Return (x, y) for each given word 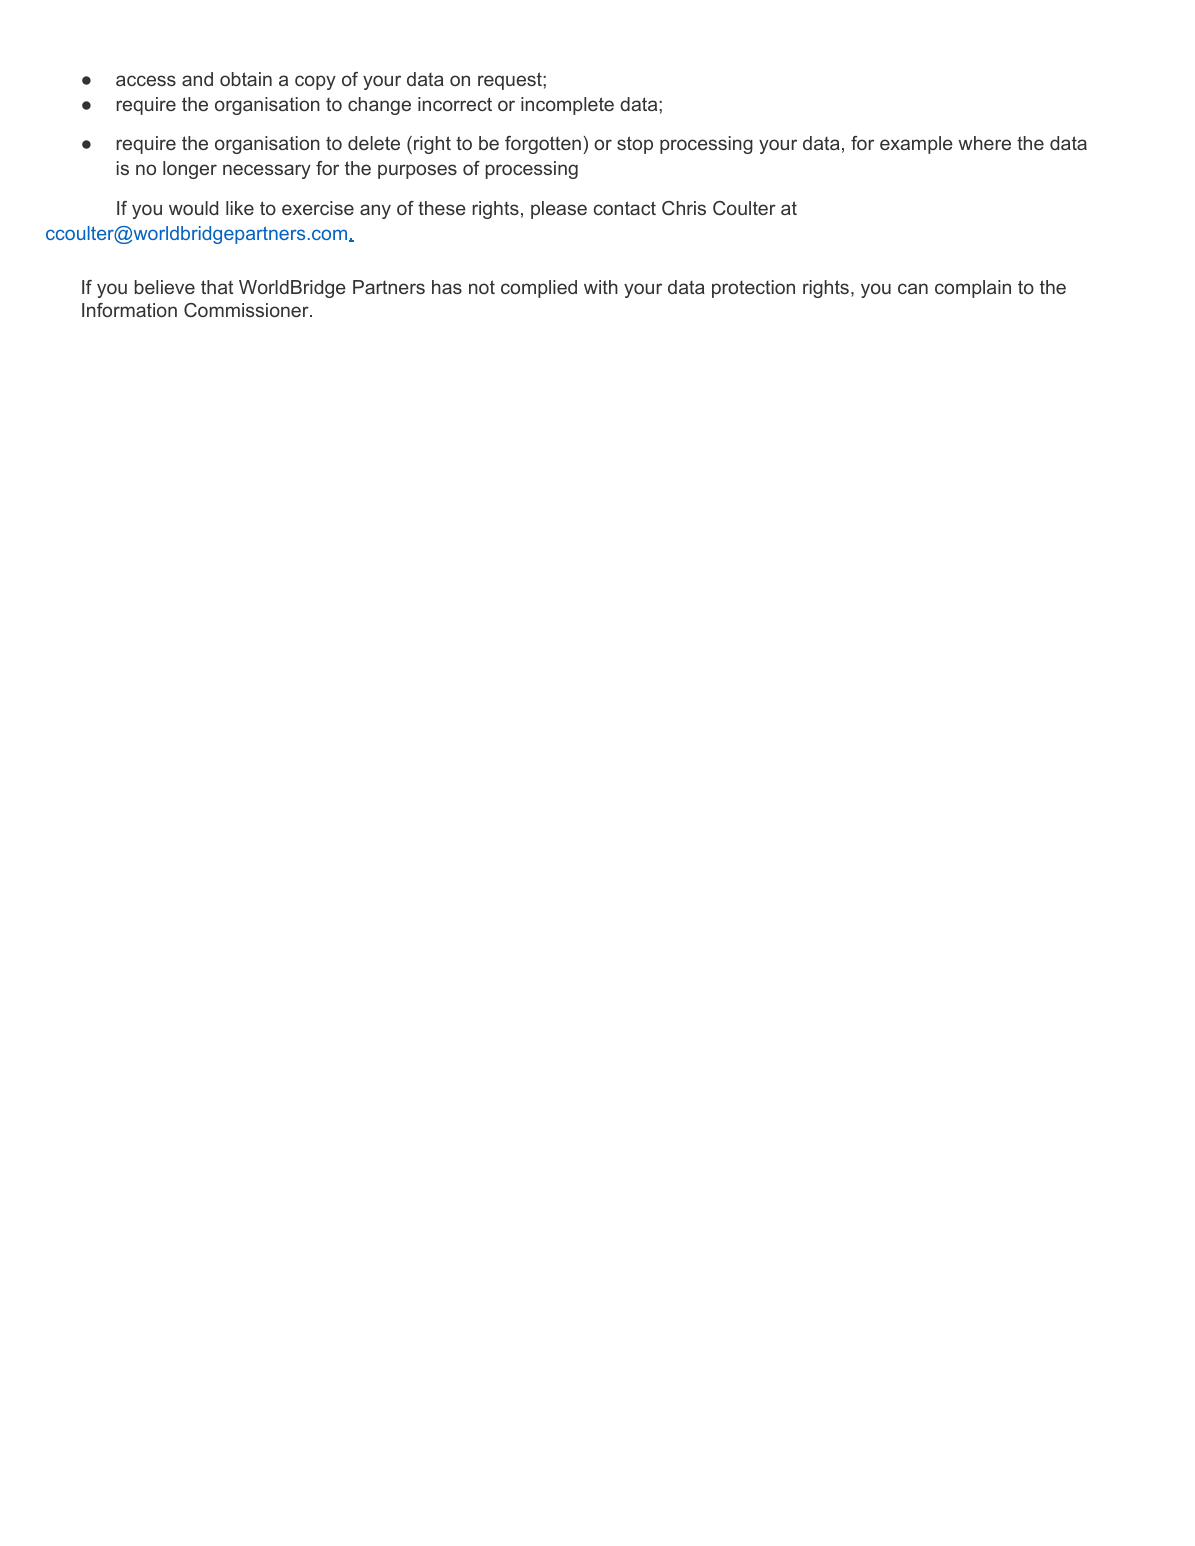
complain (973, 289)
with (601, 287)
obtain (246, 79)
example (916, 145)
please (559, 210)
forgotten (543, 145)
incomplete (567, 106)
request (511, 81)
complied (539, 289)
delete (374, 143)
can (913, 288)
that (217, 287)
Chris (684, 208)
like (240, 208)
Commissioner (247, 310)
